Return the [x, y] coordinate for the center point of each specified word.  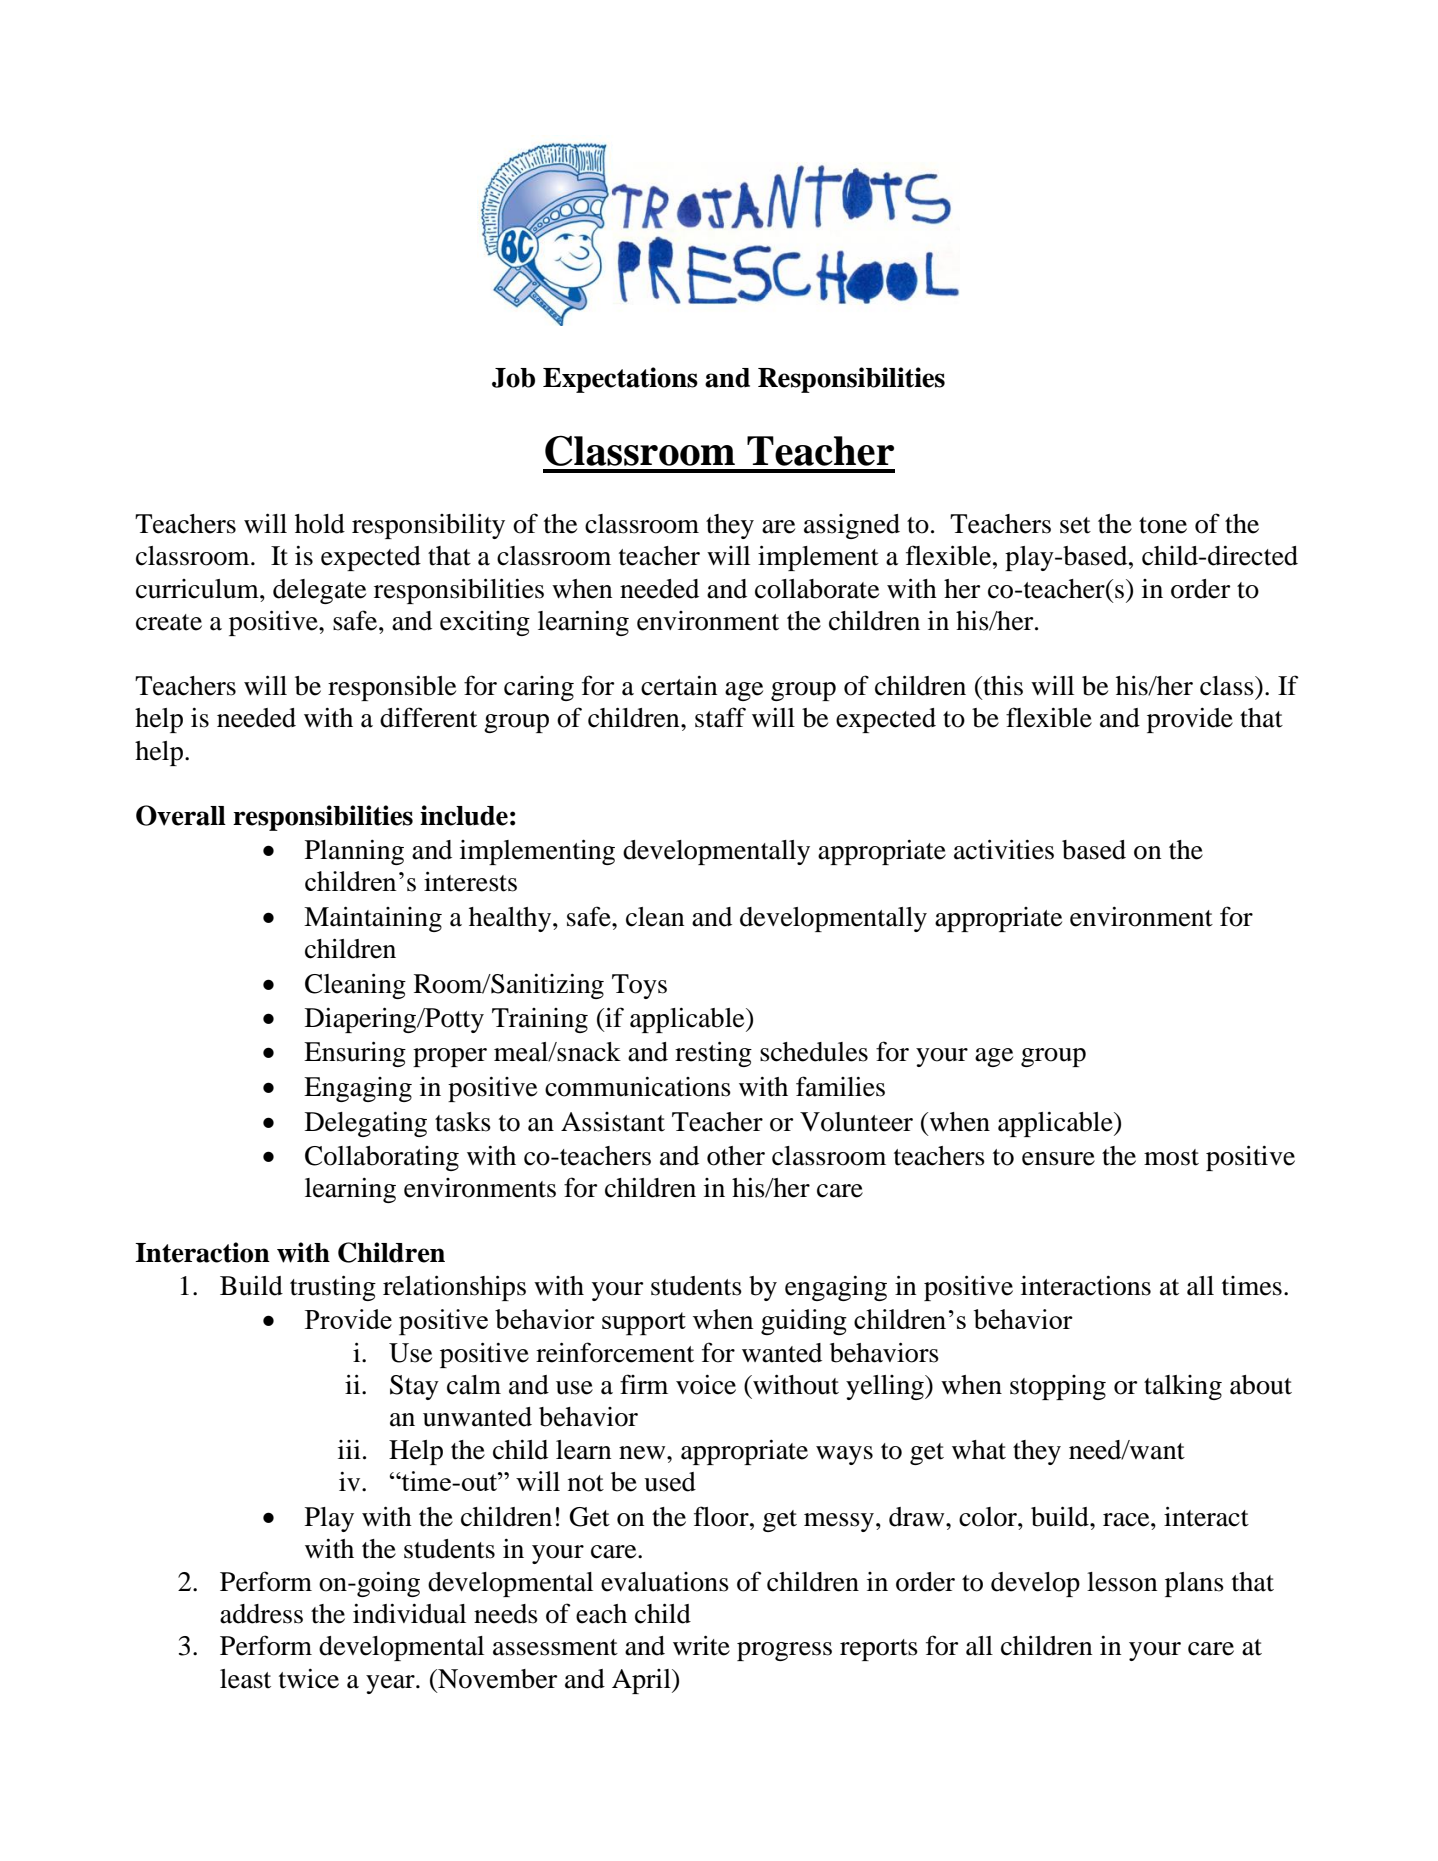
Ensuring [355, 1054]
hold [320, 524]
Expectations [620, 380]
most [1171, 1157]
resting [713, 1054]
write [701, 1645]
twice [309, 1678]
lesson [1122, 1582]
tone [1163, 525]
